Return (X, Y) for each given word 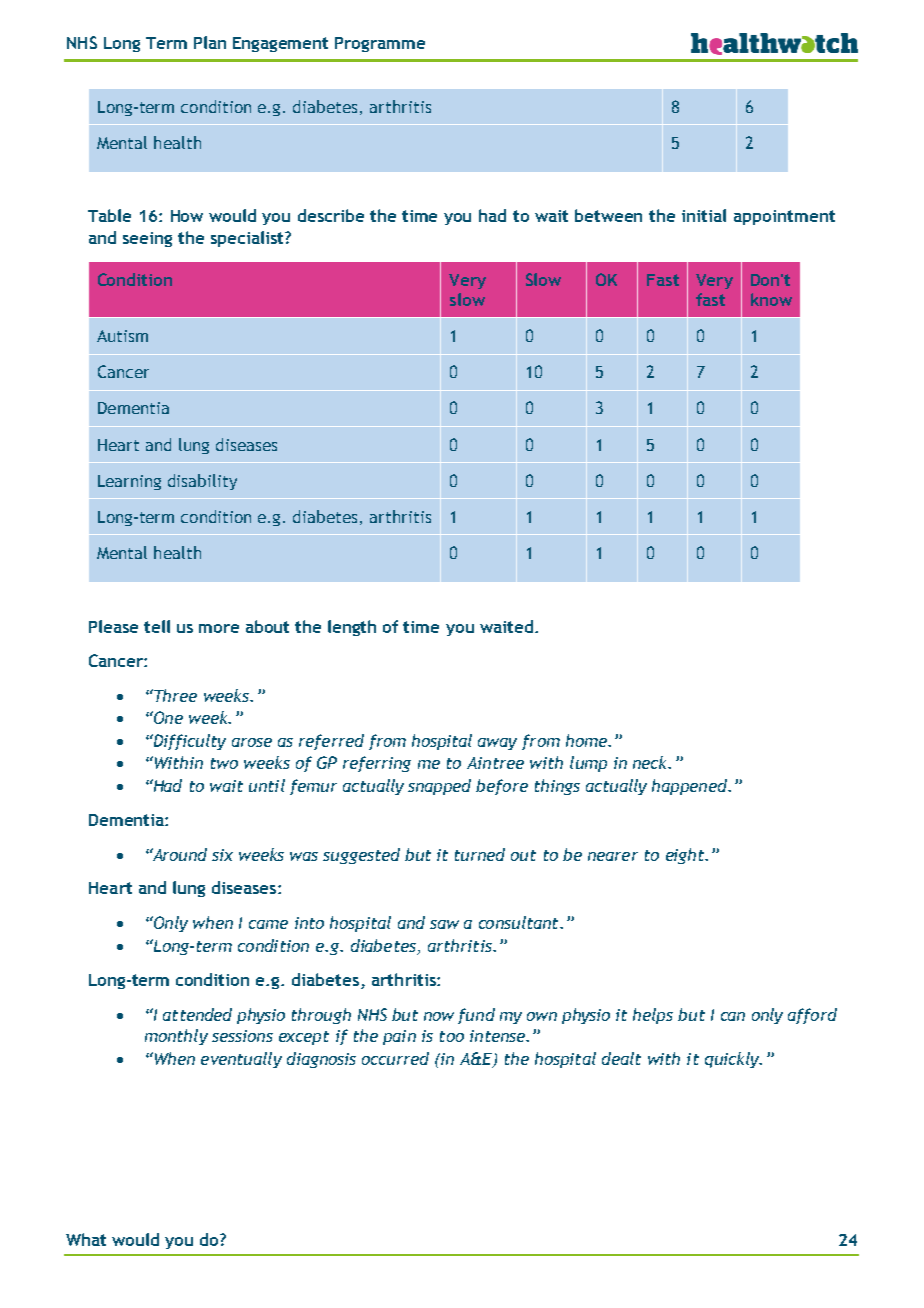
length (352, 628)
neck (651, 762)
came (268, 924)
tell (157, 626)
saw (444, 924)
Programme (380, 44)
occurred (395, 1058)
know (771, 299)
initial (704, 215)
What (86, 1239)
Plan (210, 42)
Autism (122, 336)
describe (331, 215)
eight (686, 856)
